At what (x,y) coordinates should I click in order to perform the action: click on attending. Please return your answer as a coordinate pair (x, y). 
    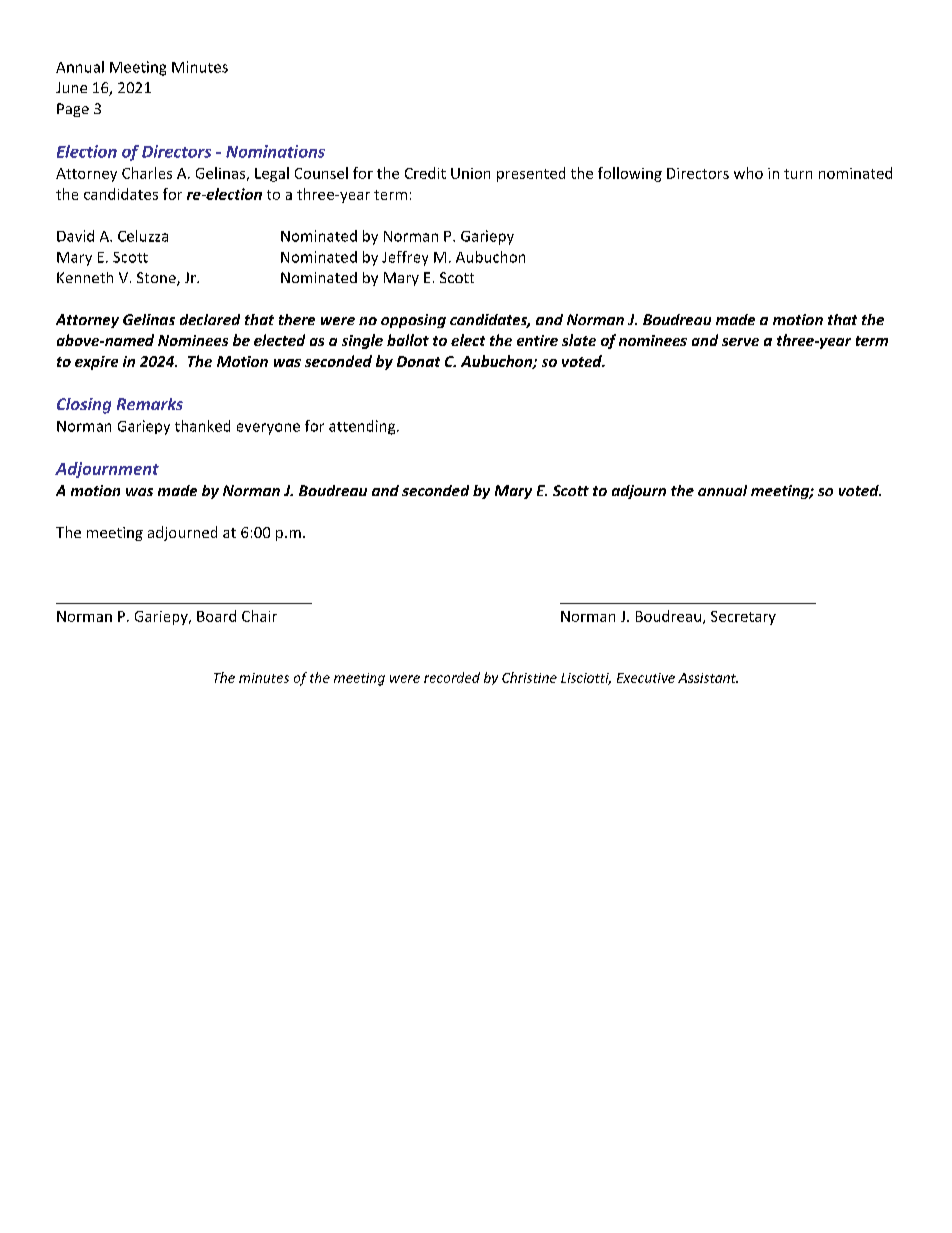
    Looking at the image, I should click on (363, 427).
